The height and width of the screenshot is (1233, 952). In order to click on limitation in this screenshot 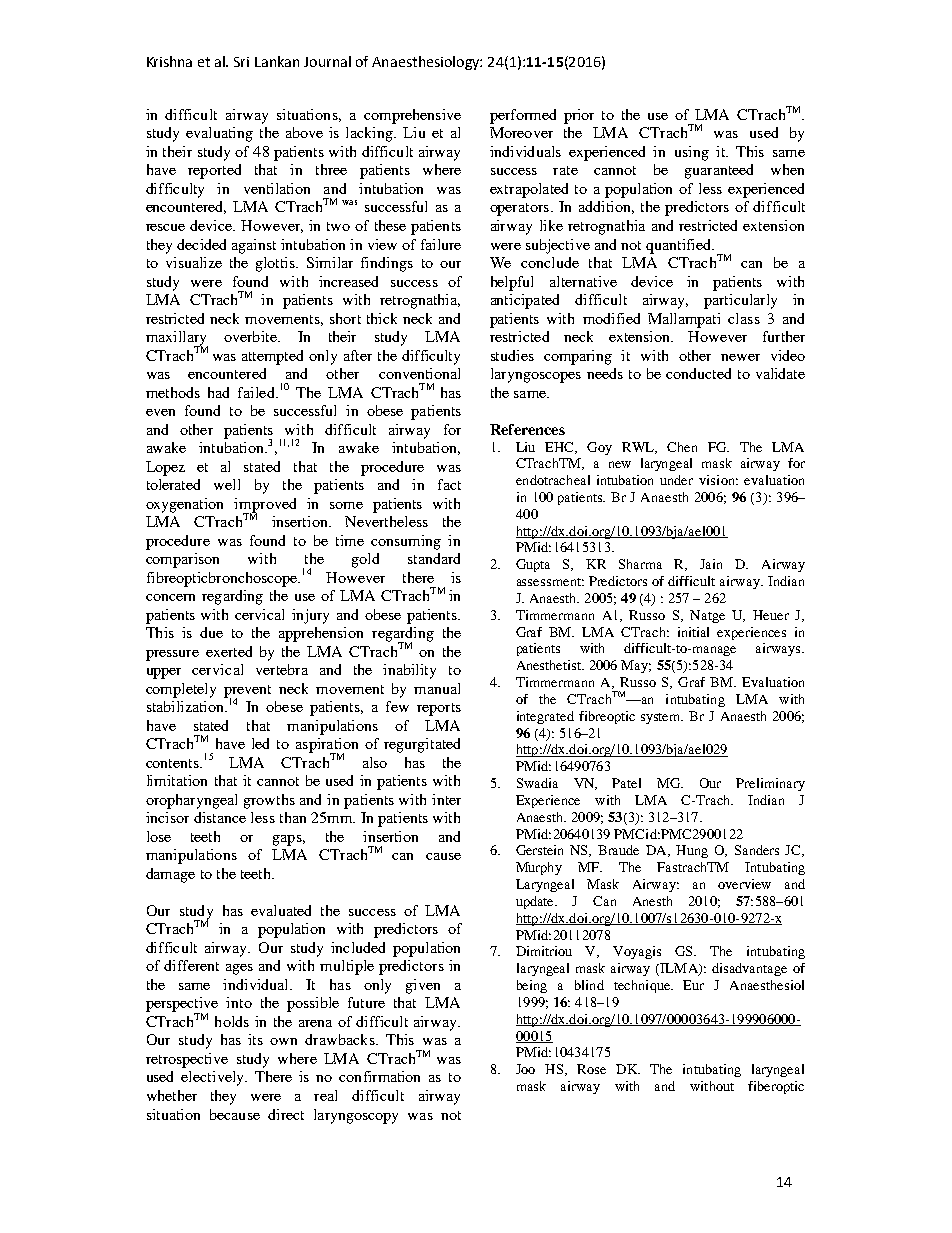, I will do `click(177, 780)`.
